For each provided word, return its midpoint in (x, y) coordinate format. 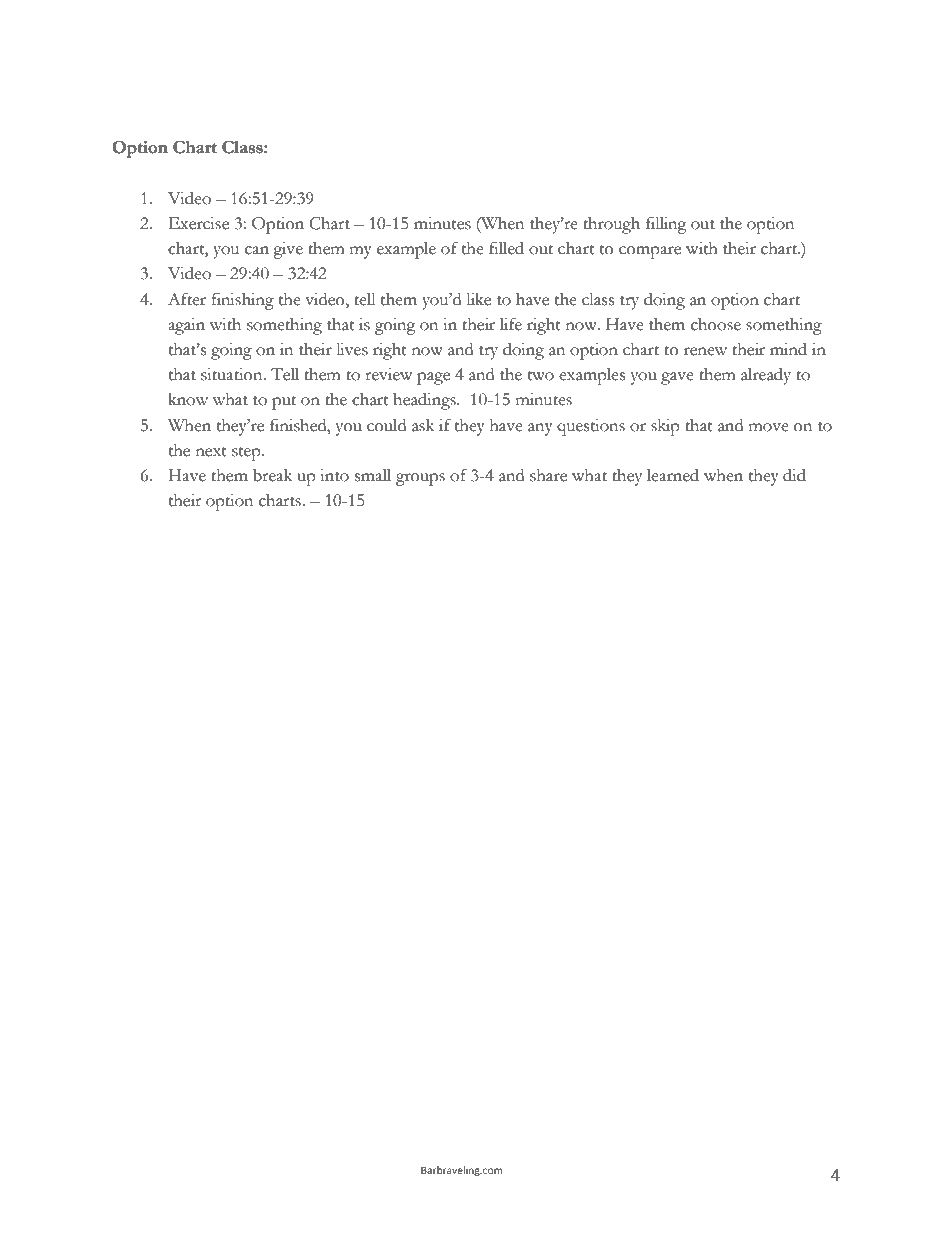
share (548, 475)
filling (666, 225)
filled (506, 248)
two (541, 376)
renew (705, 351)
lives (352, 349)
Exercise (199, 223)
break (272, 475)
